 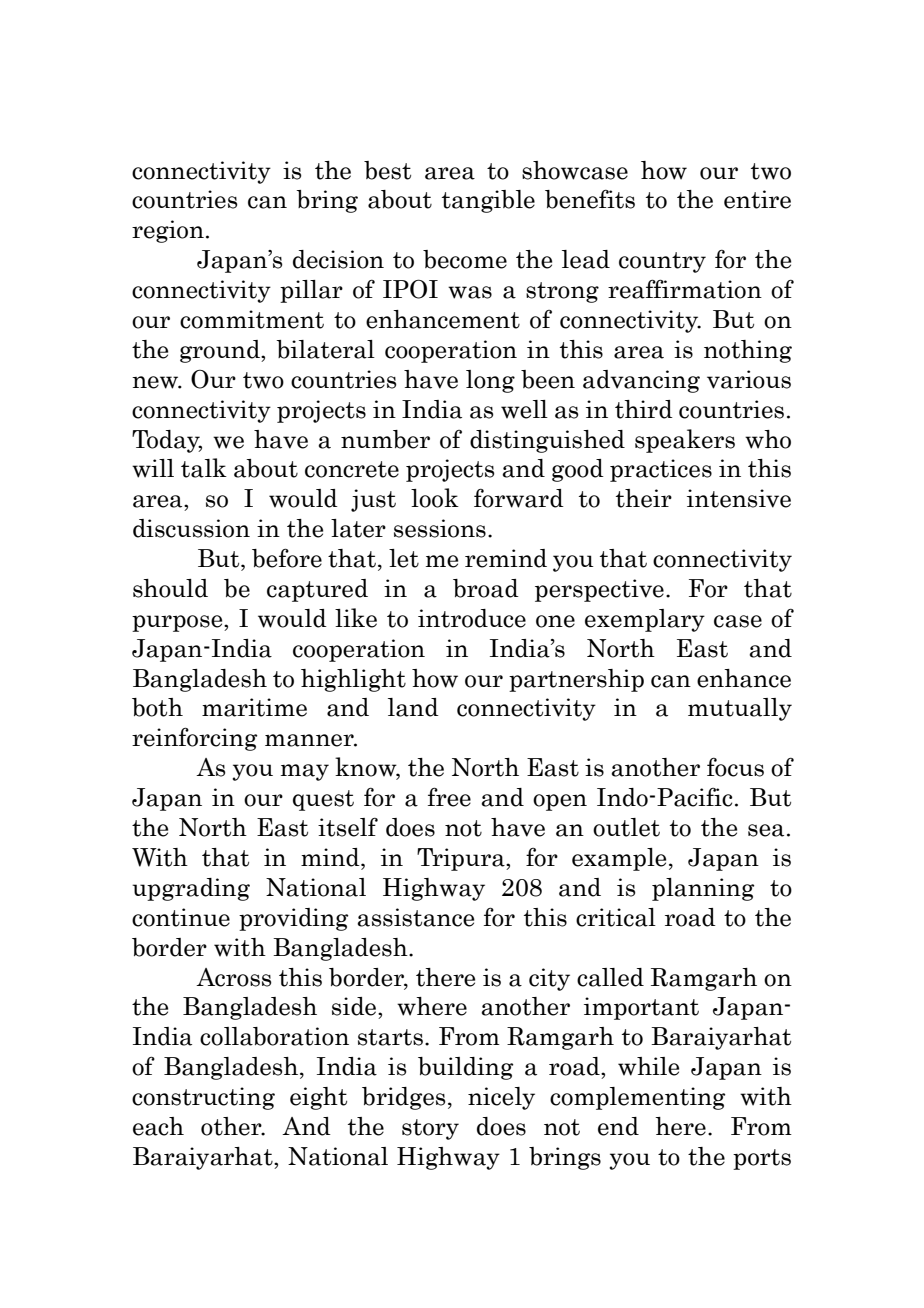 What do you see at coordinates (254, 707) in the screenshot?
I see `maritime` at bounding box center [254, 707].
